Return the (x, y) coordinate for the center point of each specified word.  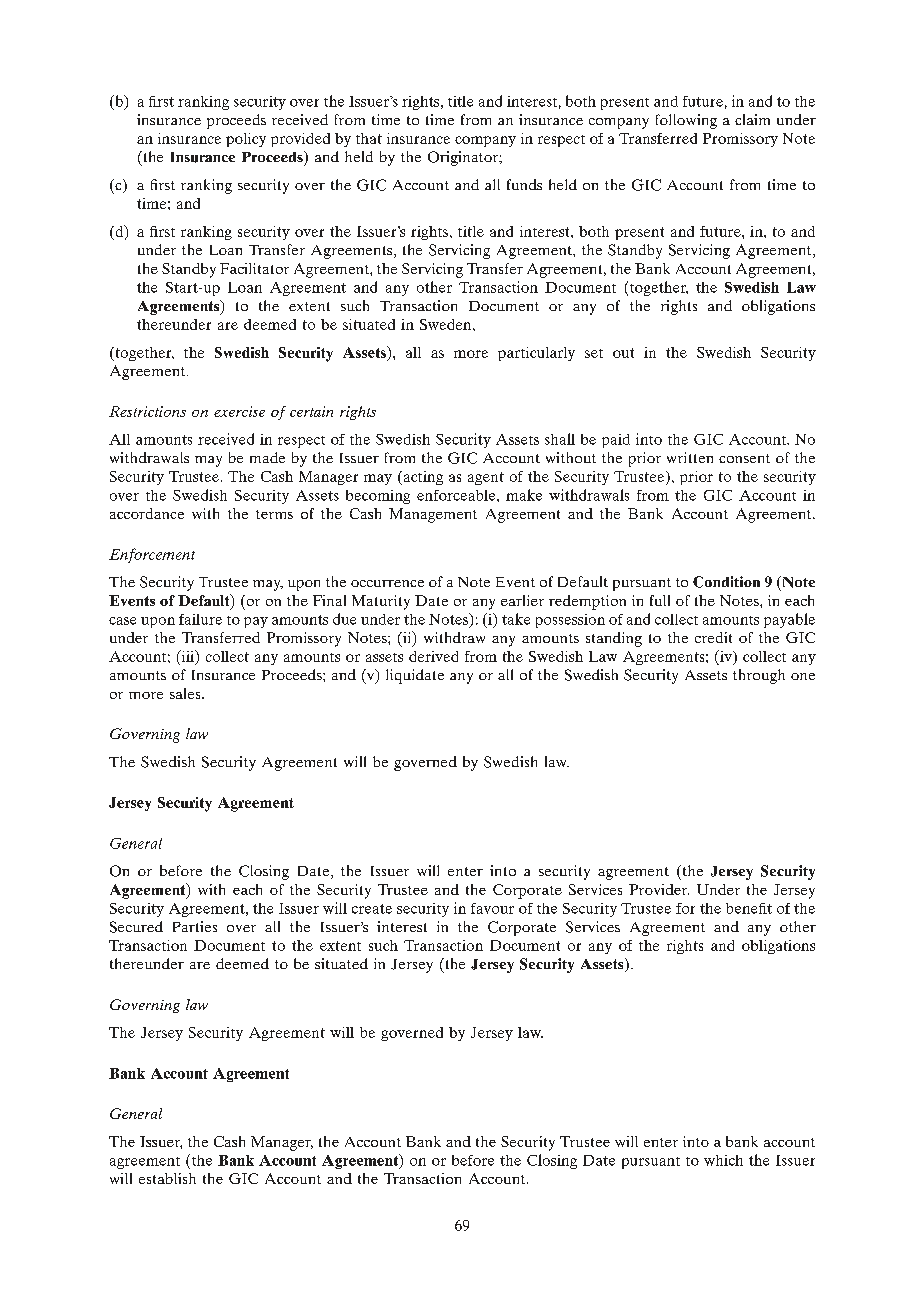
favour (492, 908)
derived (433, 656)
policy (246, 140)
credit (713, 637)
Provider (659, 889)
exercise (239, 411)
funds (524, 184)
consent (744, 458)
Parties (195, 926)
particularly (536, 354)
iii (188, 657)
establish (167, 1178)
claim (752, 119)
